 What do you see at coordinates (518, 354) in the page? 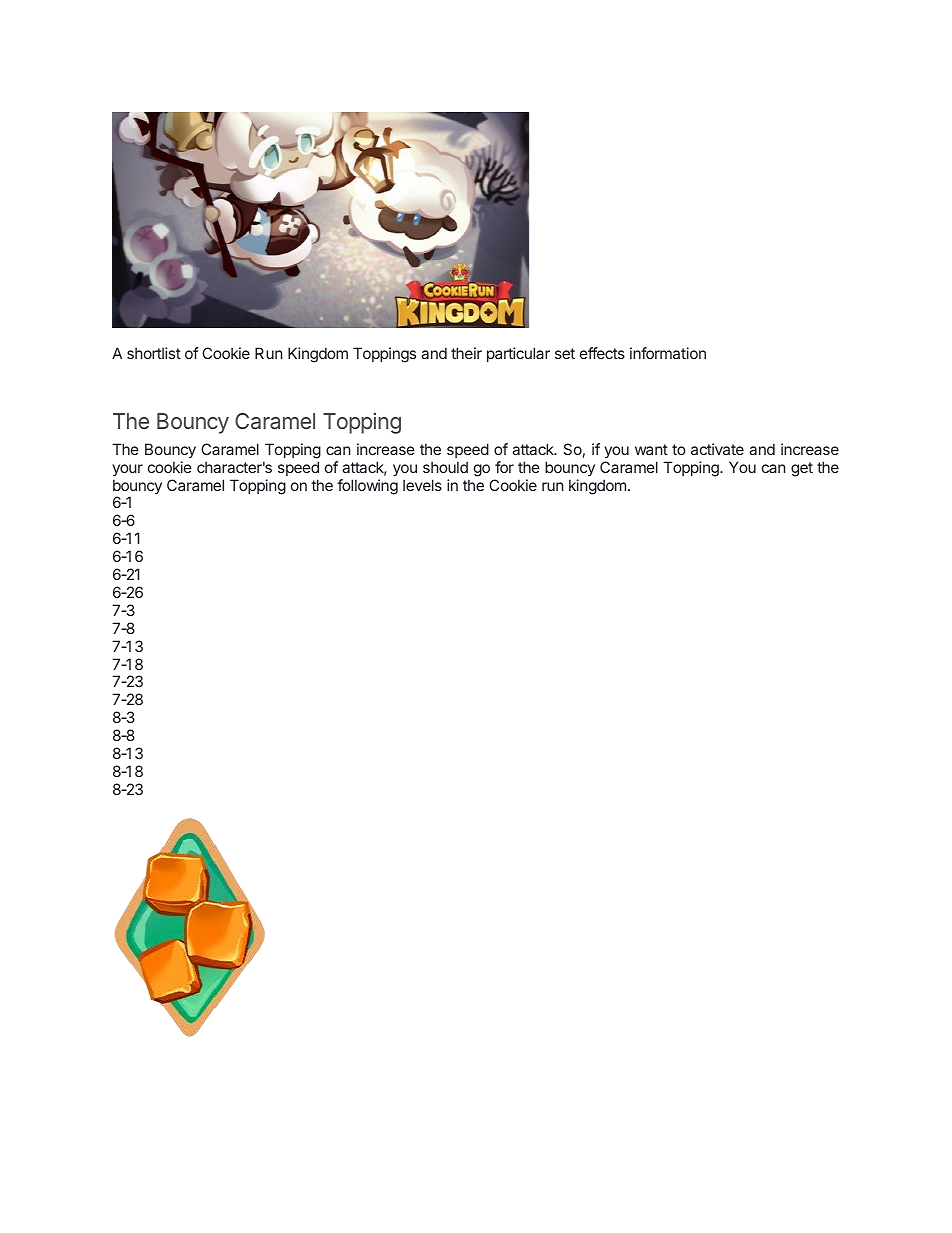
I see `particular` at bounding box center [518, 354].
